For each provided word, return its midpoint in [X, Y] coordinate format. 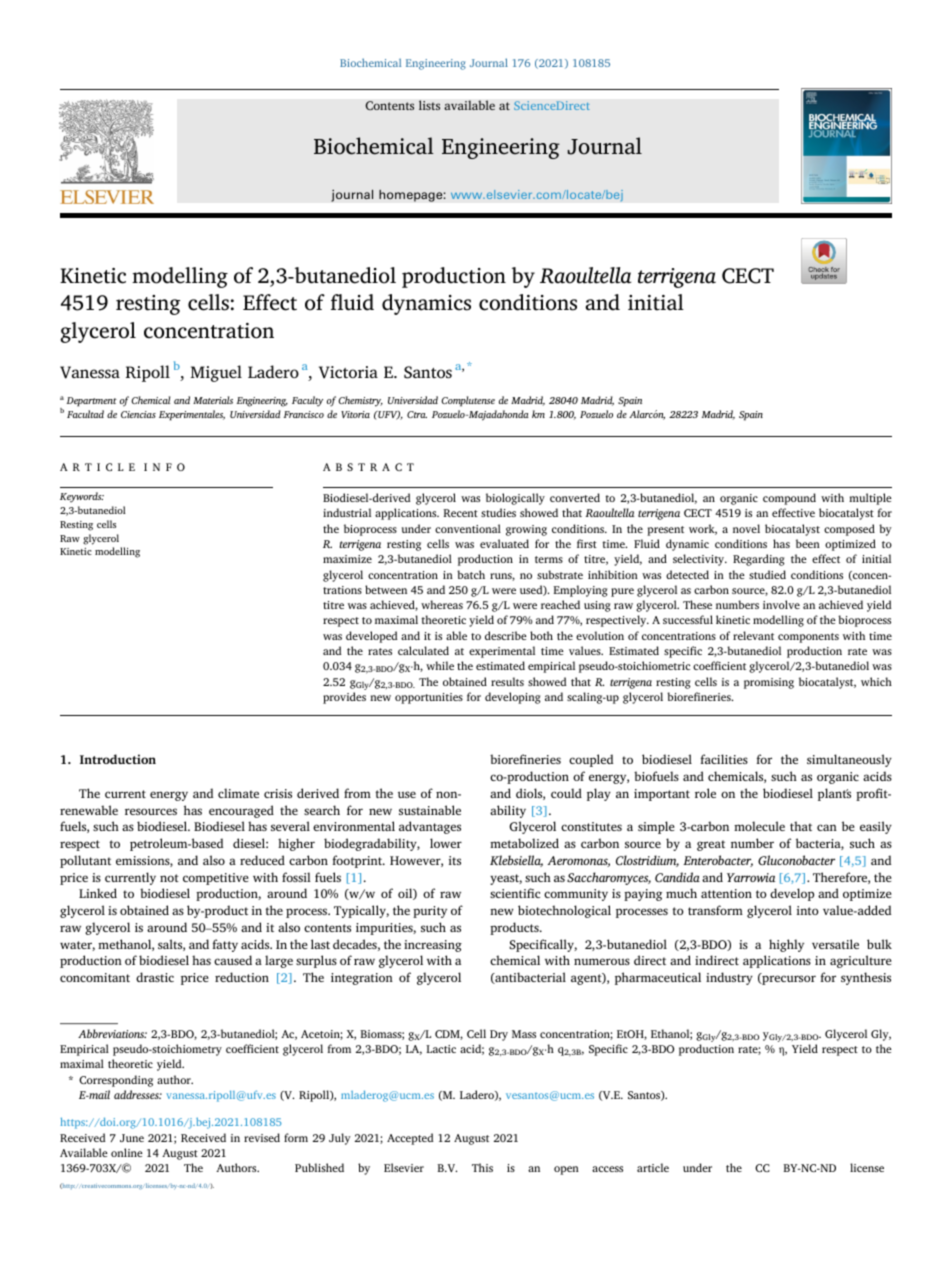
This [482, 1167]
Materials [213, 400]
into [807, 910]
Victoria [348, 372]
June [132, 1138]
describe [506, 635]
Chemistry [360, 401]
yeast [506, 879]
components [808, 638]
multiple [870, 499]
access [607, 1169]
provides [344, 698]
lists [429, 105]
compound [789, 499]
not [169, 878]
